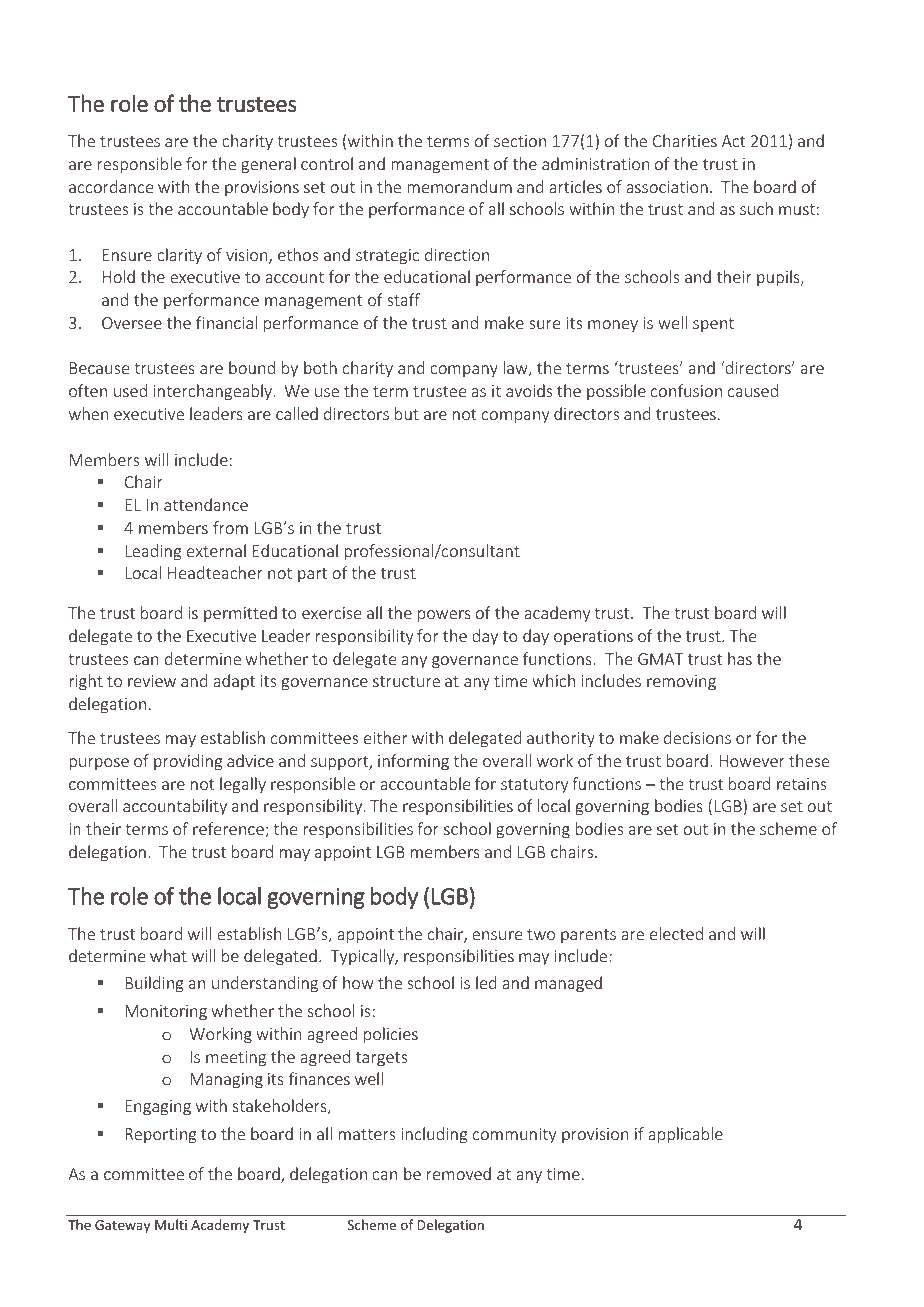  What do you see at coordinates (459, 186) in the image?
I see `memorandum` at bounding box center [459, 186].
